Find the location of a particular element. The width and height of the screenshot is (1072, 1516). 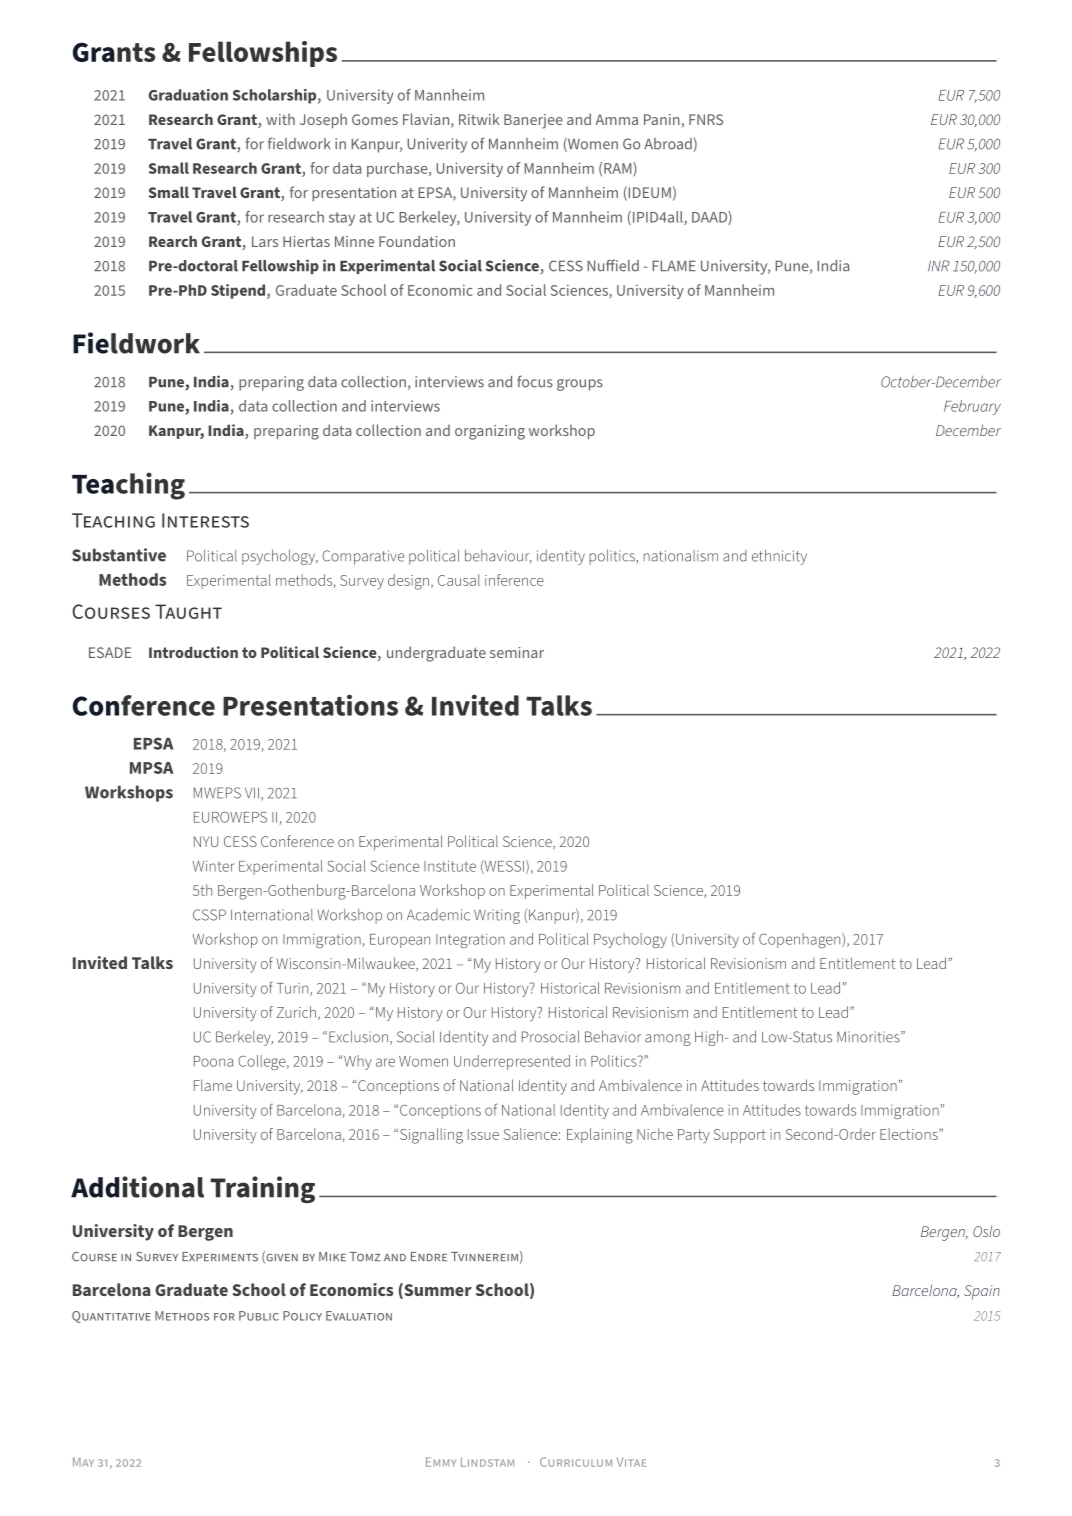

Copenhagen is located at coordinates (801, 940).
